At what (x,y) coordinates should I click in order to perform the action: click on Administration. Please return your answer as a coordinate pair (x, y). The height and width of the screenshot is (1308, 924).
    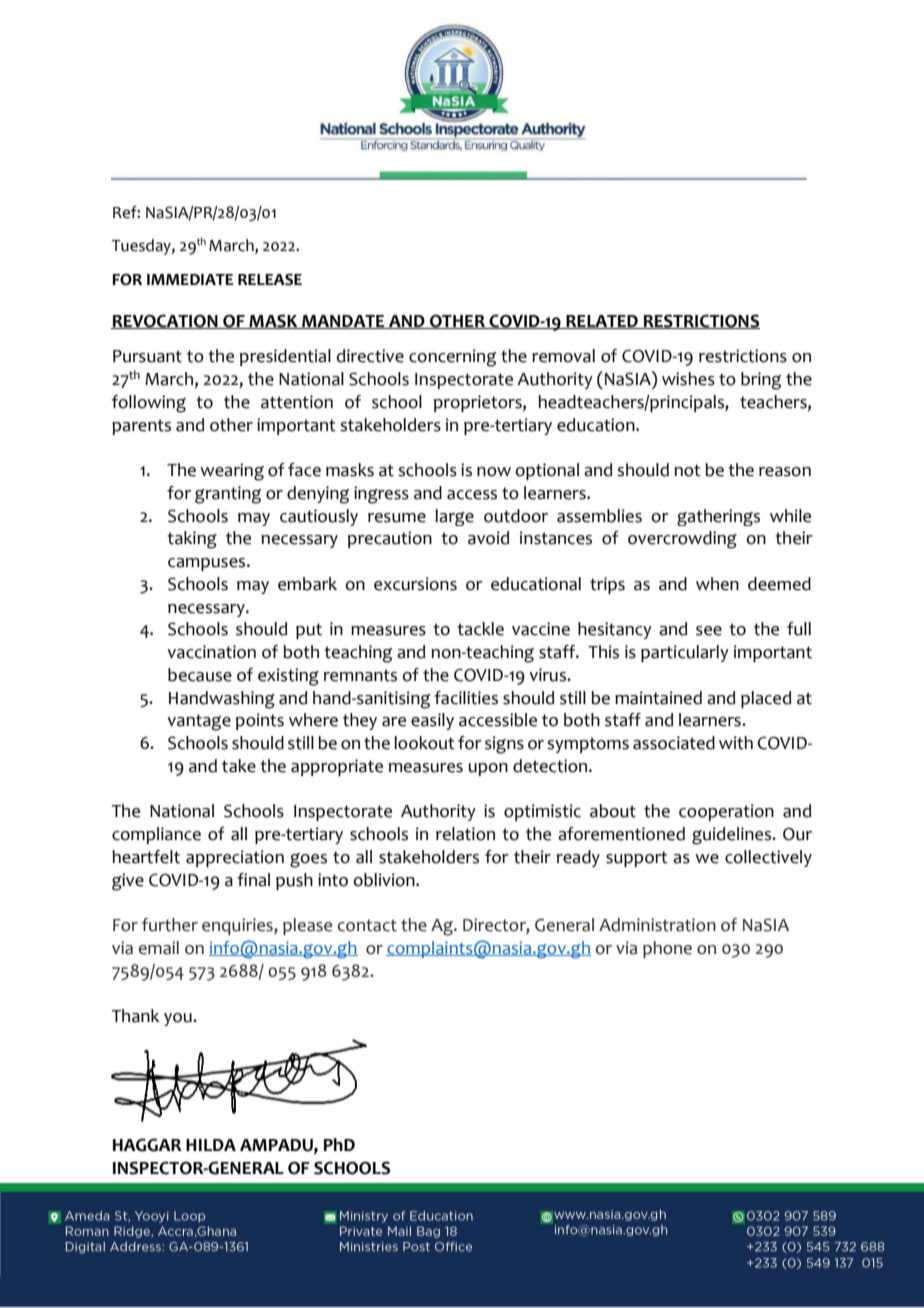
    Looking at the image, I should click on (657, 925).
